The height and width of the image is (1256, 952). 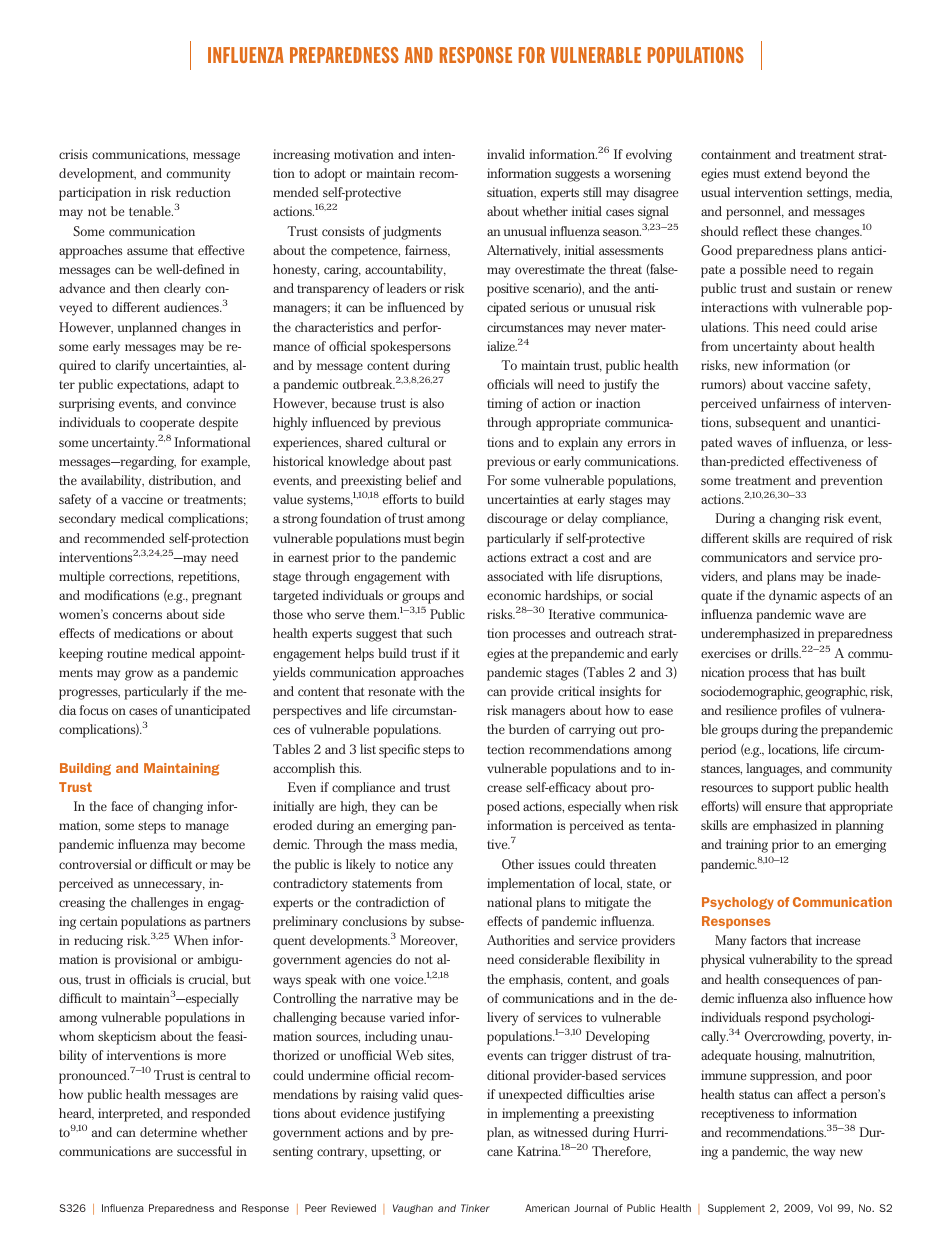 What do you see at coordinates (139, 675) in the image?
I see `grow` at bounding box center [139, 675].
